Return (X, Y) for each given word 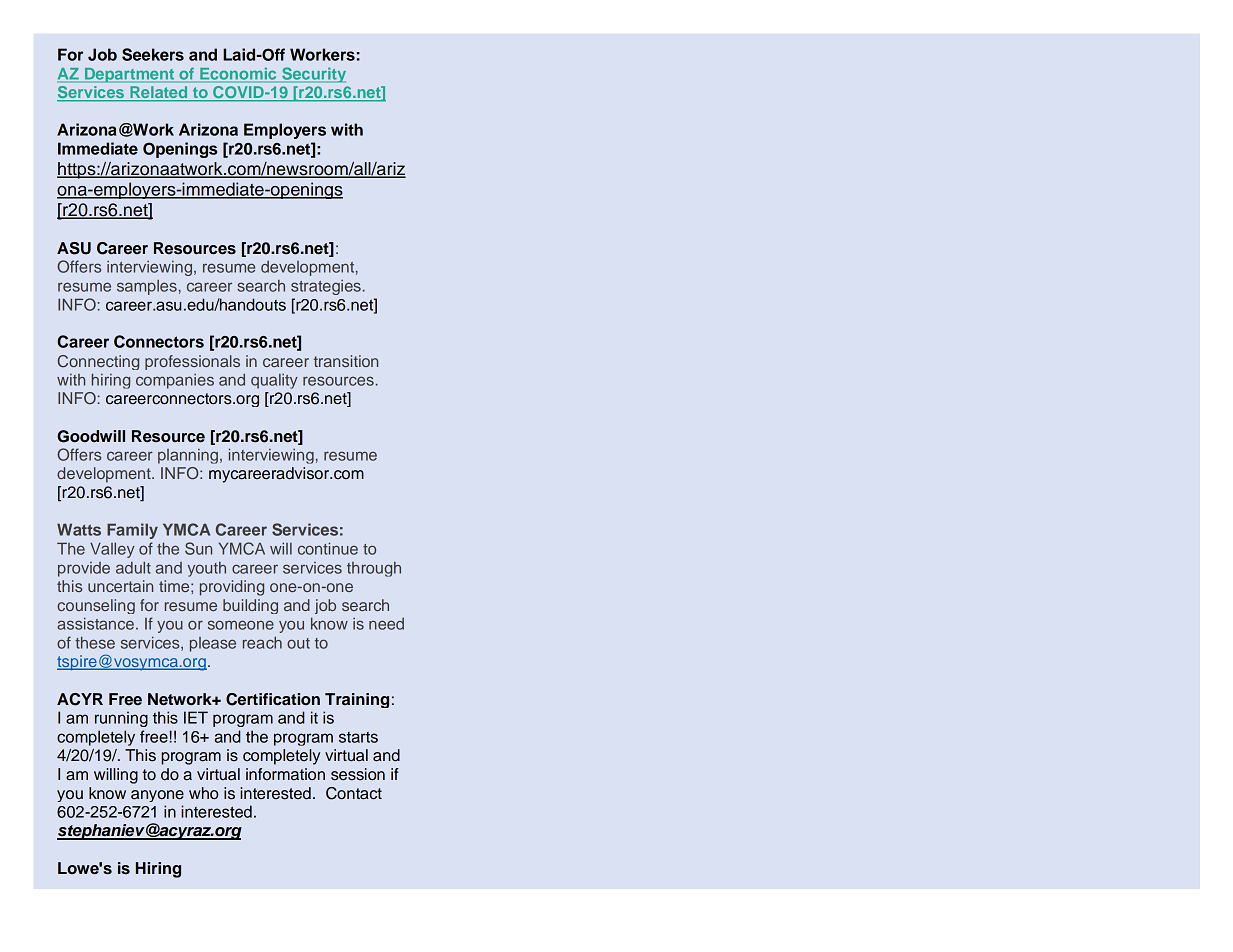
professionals (192, 362)
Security (313, 75)
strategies (326, 287)
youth (207, 569)
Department (129, 75)
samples (147, 287)
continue (328, 548)
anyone (157, 796)
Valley (112, 550)
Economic (238, 75)
